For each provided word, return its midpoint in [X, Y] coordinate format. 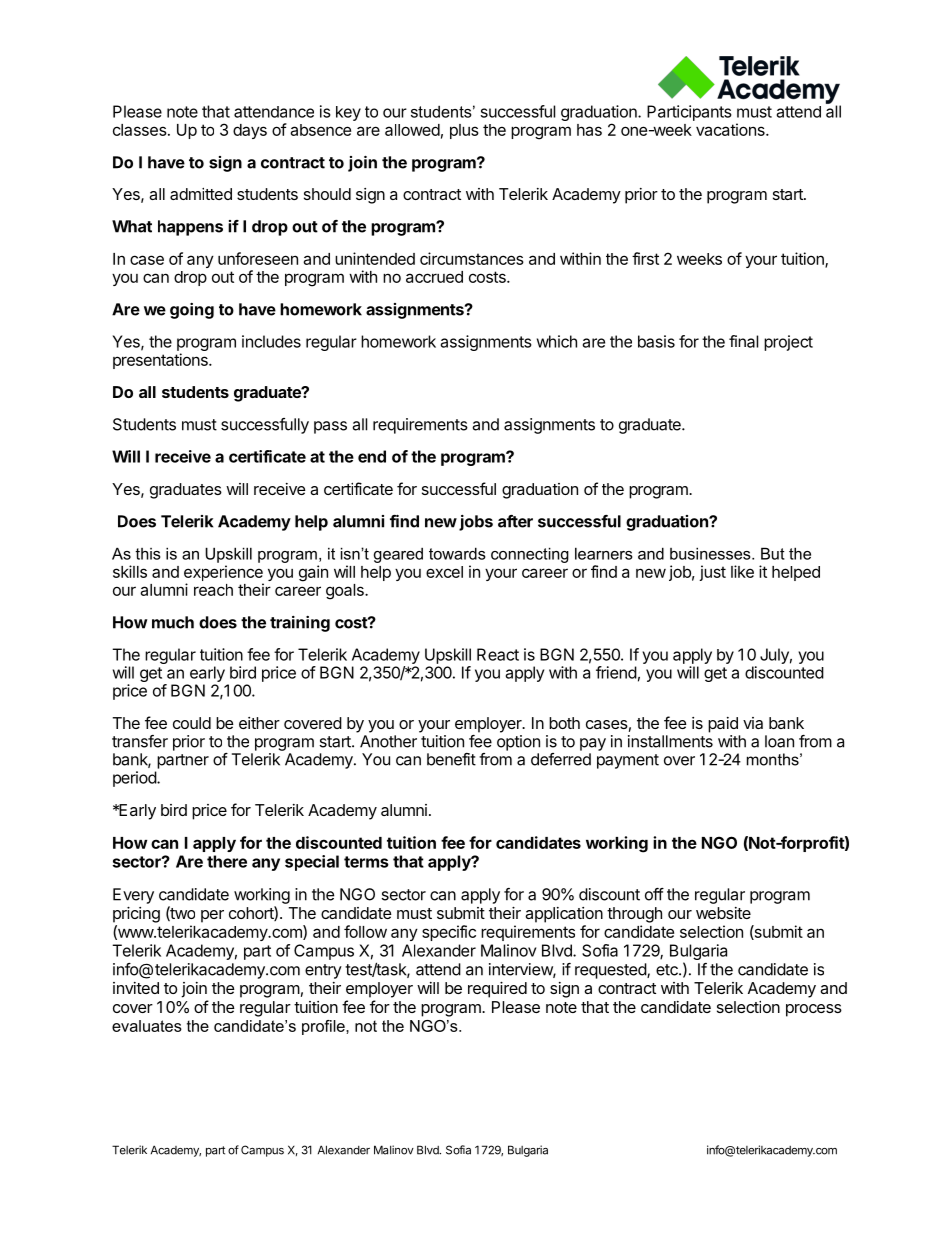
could [192, 723]
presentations [161, 361]
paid [723, 725]
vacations [731, 129]
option [518, 743]
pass [330, 427]
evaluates [147, 1026]
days [250, 131]
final [743, 341]
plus [464, 131]
